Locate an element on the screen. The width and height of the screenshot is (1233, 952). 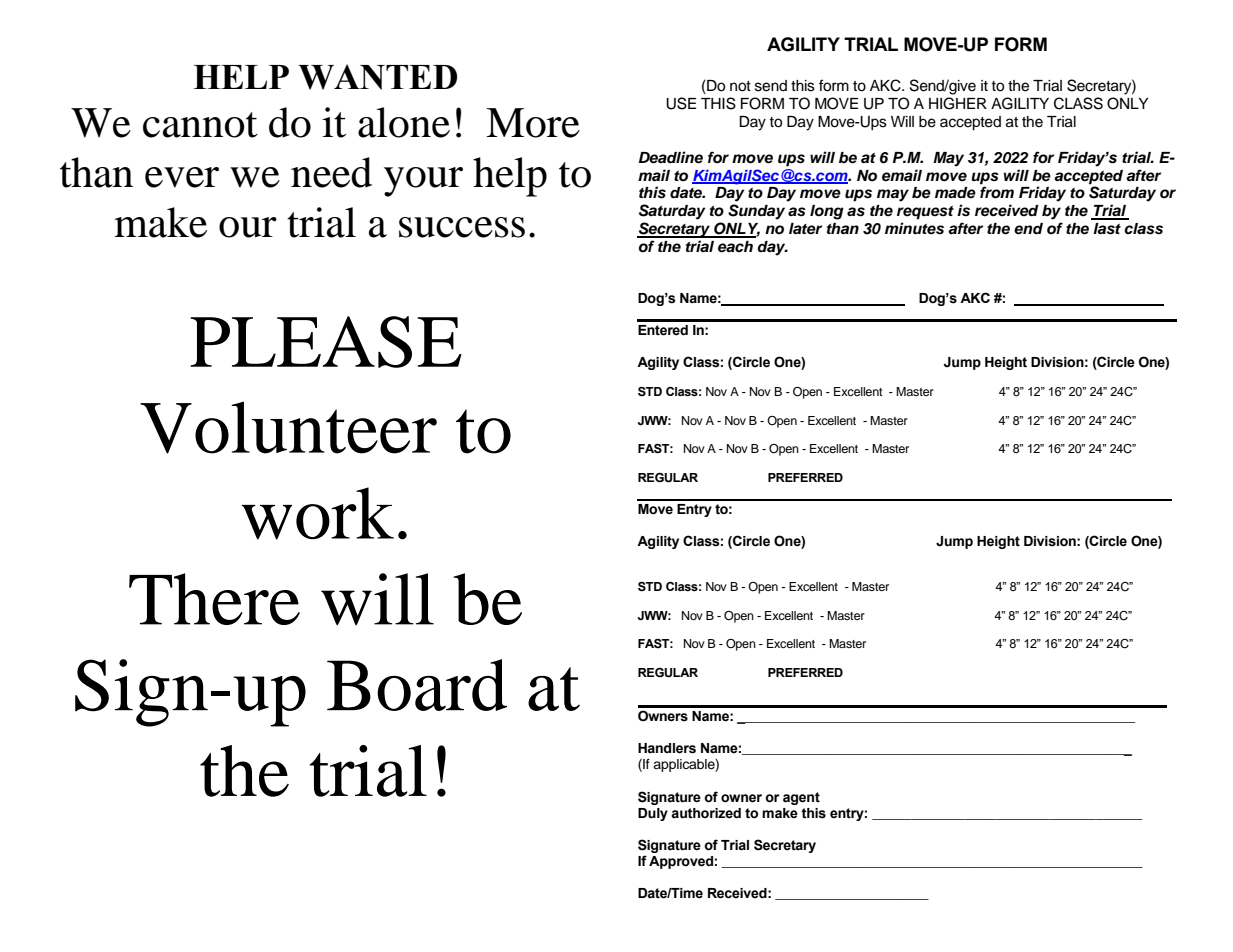
USE is located at coordinates (681, 103).
